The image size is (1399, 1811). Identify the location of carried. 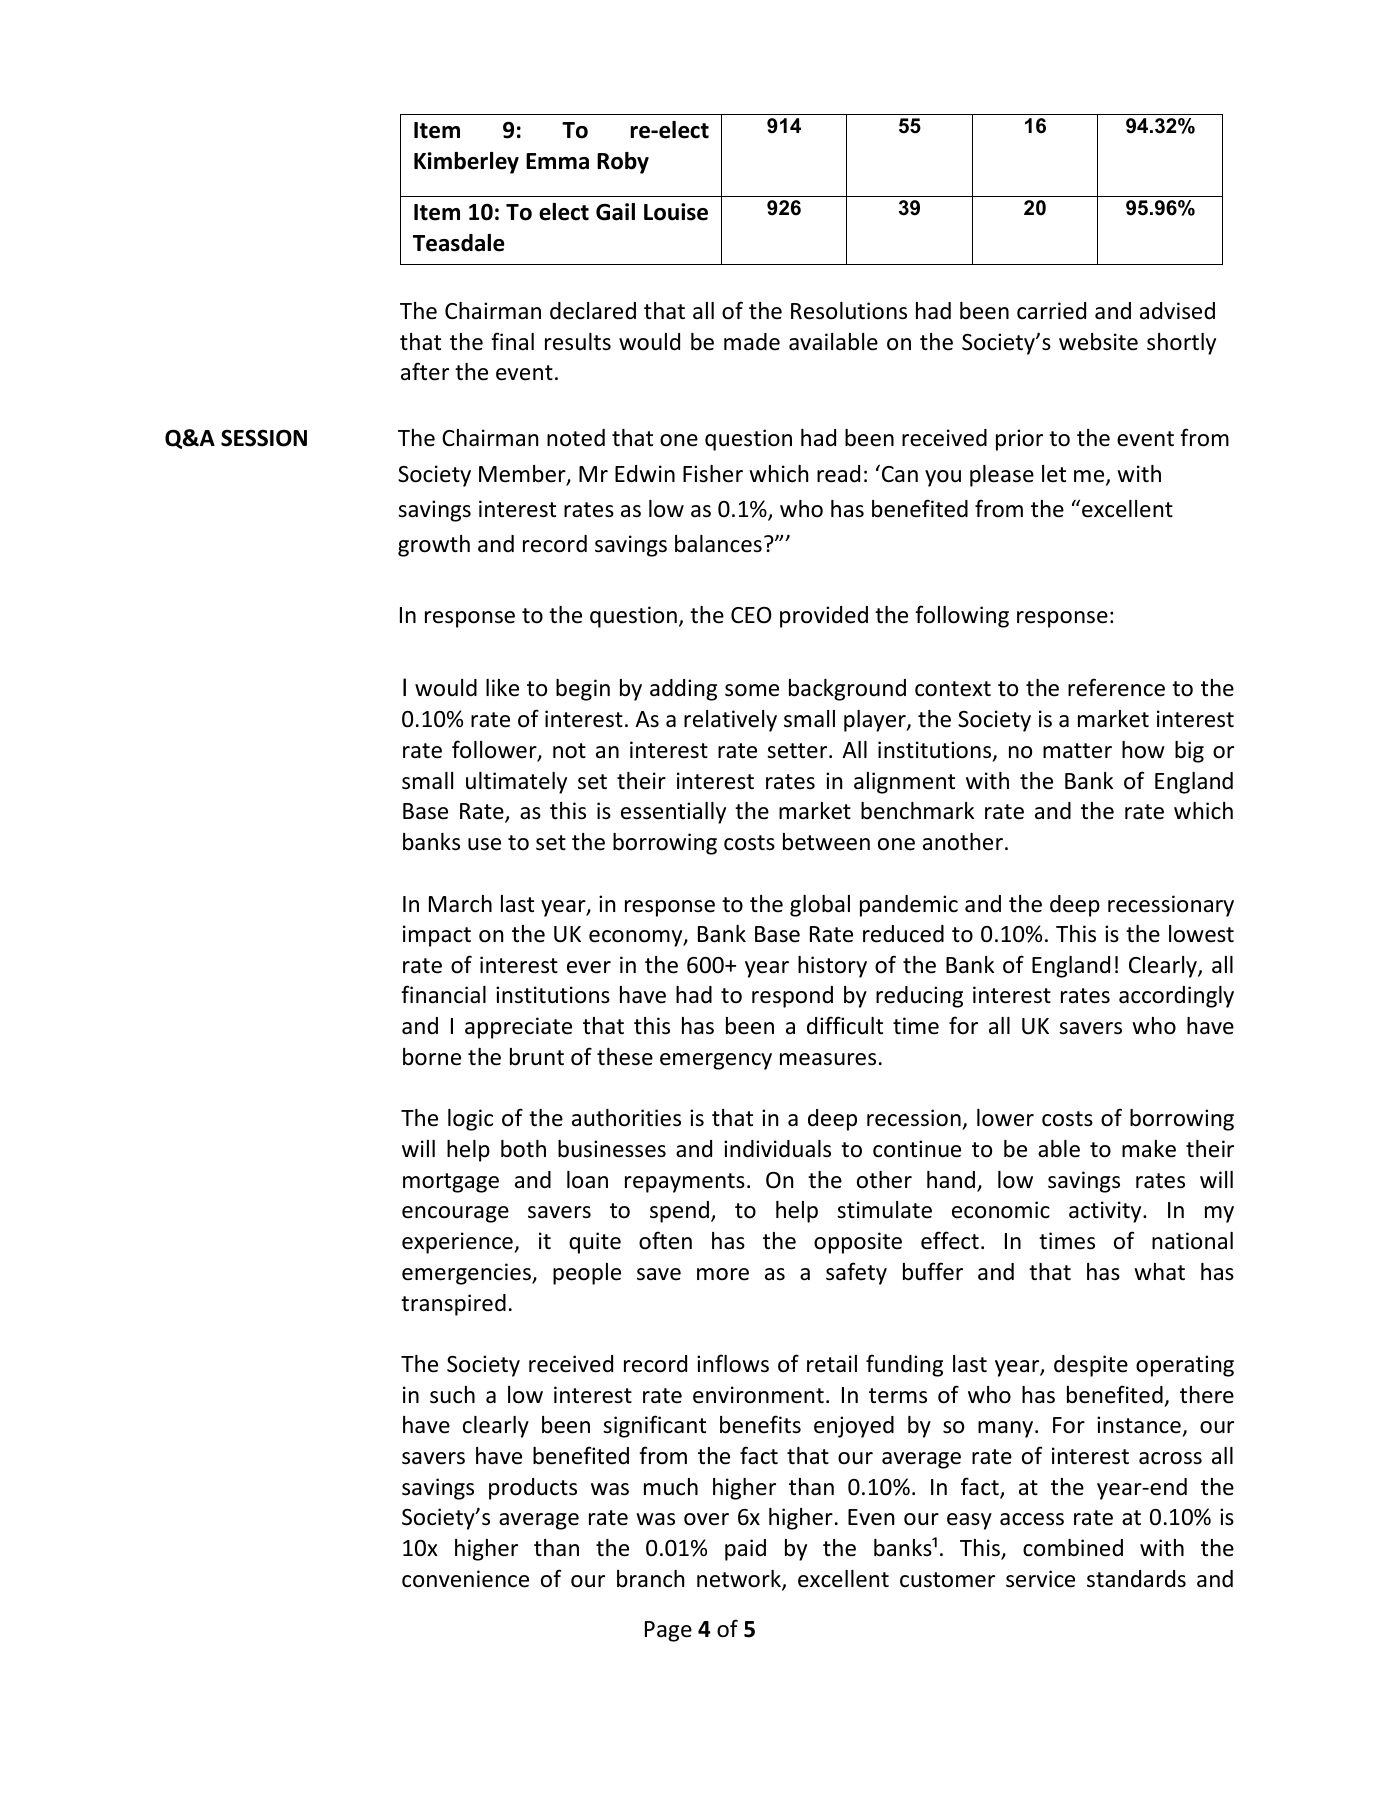
(1051, 311).
